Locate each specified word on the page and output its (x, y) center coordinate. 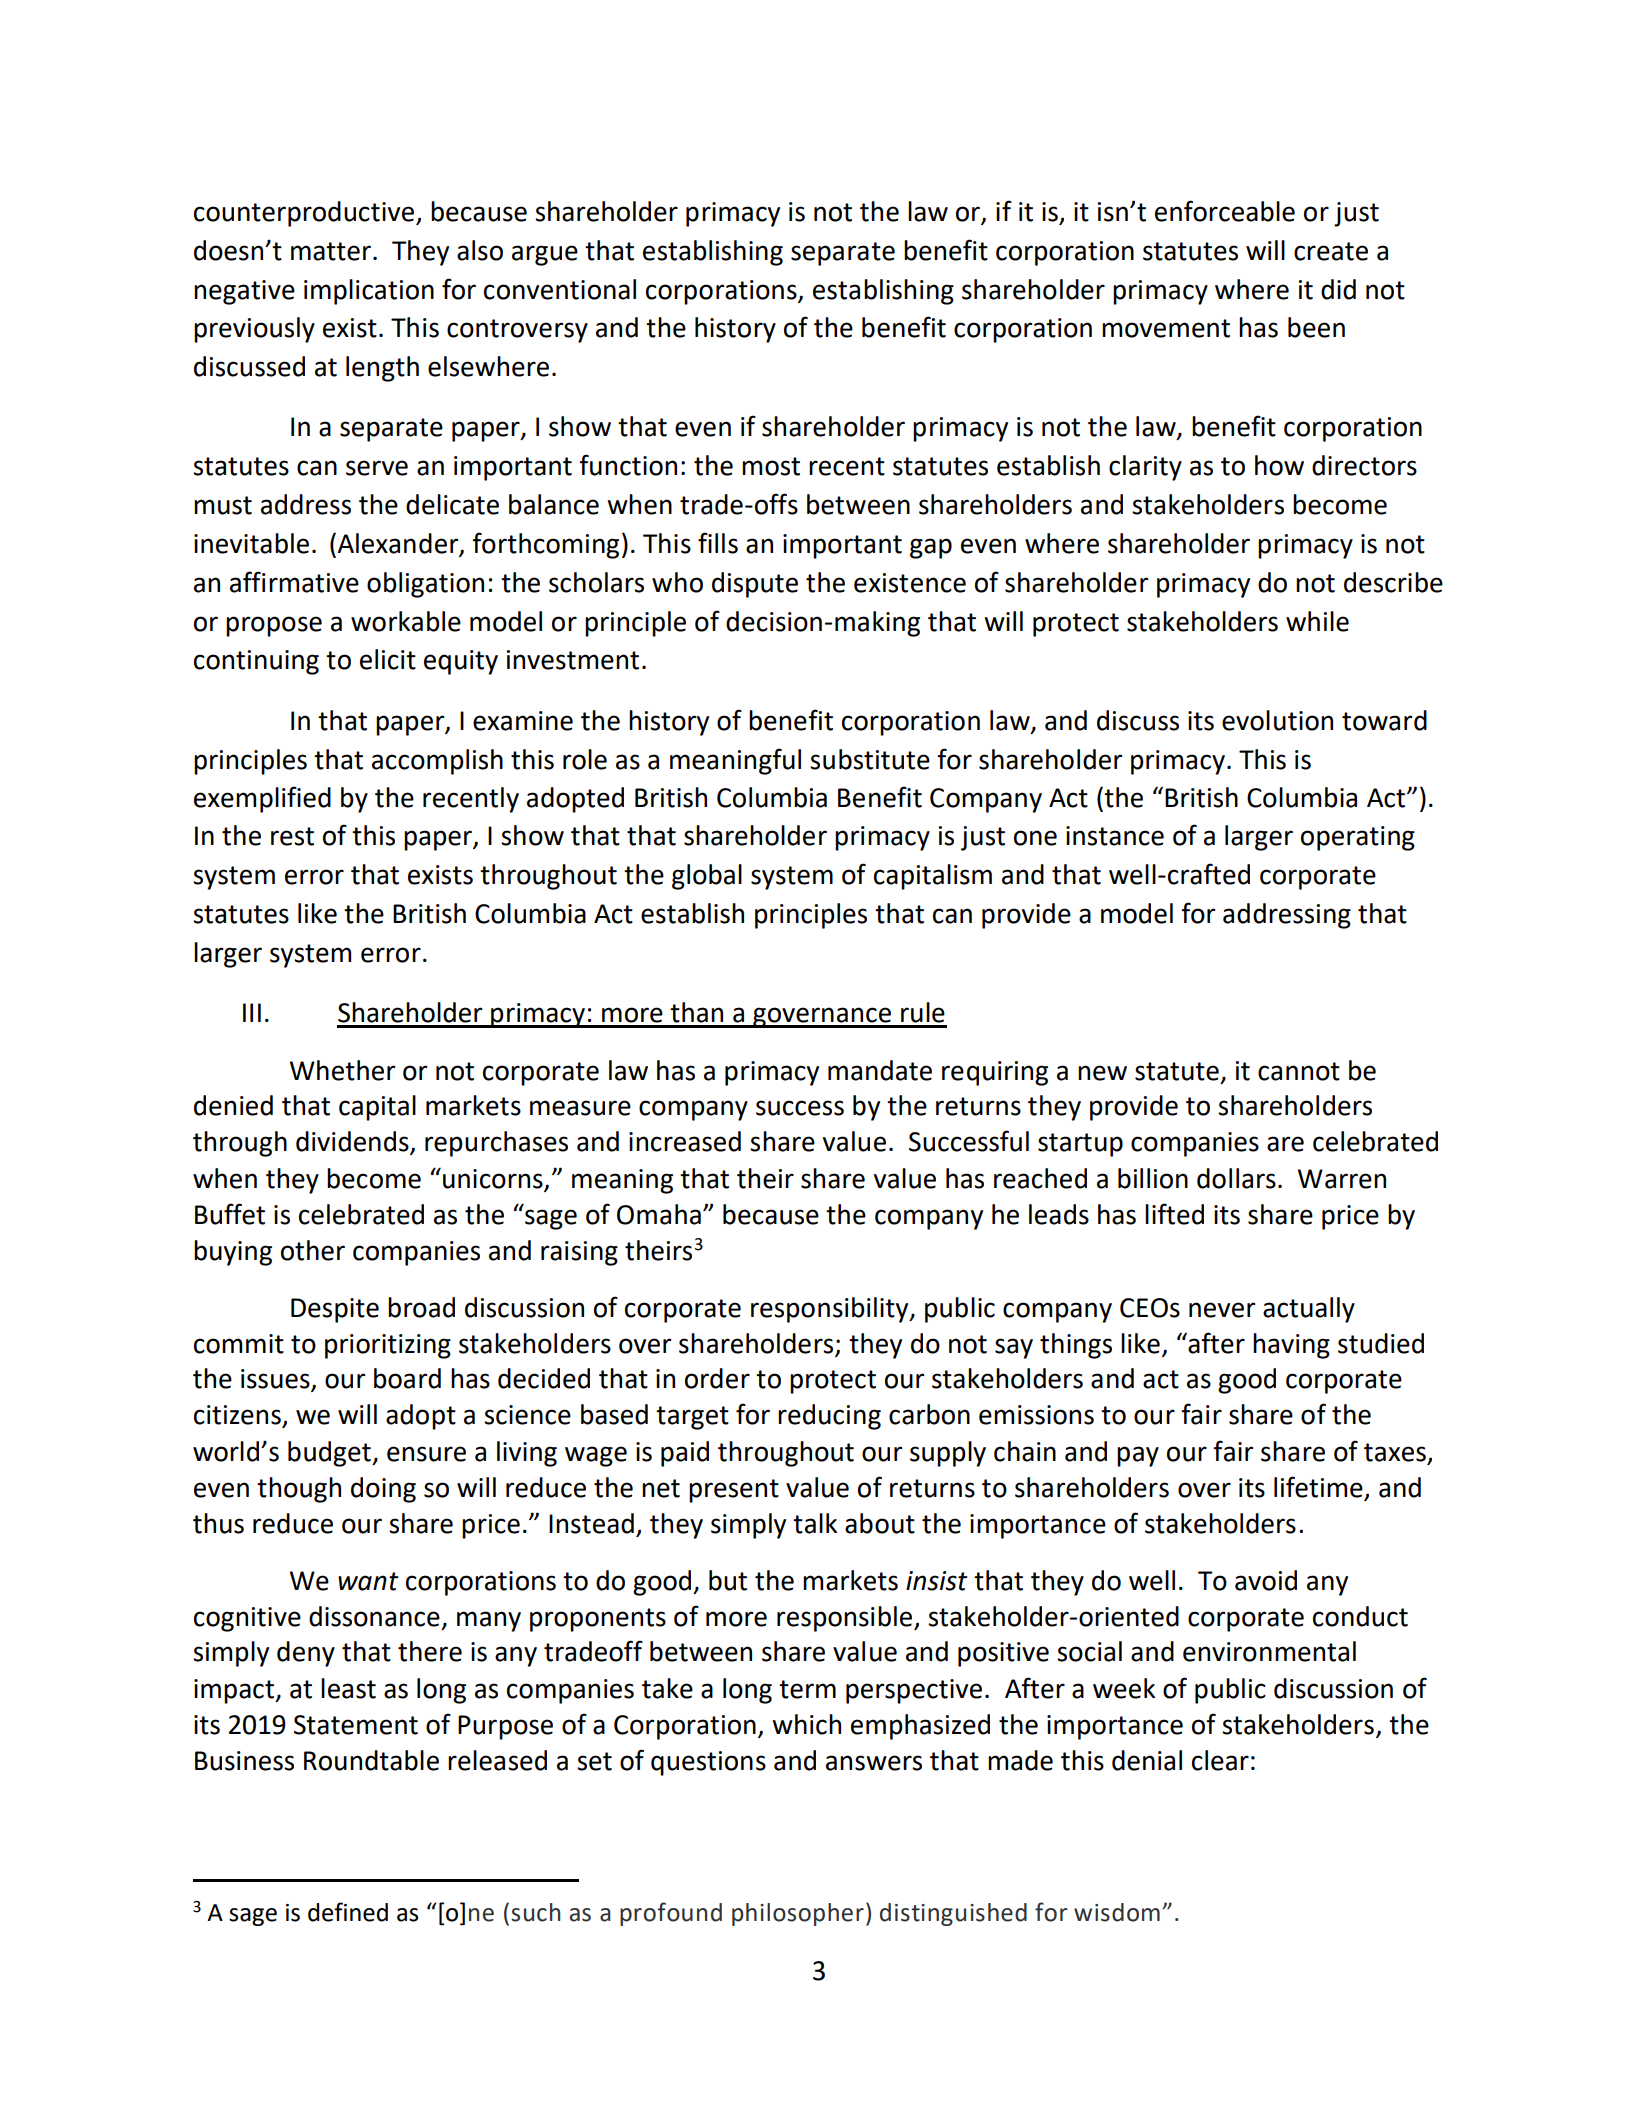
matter (331, 251)
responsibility (831, 1310)
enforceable (1225, 211)
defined (348, 1912)
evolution (1277, 720)
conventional (560, 289)
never (1222, 1310)
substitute (870, 759)
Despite (335, 1310)
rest (292, 836)
